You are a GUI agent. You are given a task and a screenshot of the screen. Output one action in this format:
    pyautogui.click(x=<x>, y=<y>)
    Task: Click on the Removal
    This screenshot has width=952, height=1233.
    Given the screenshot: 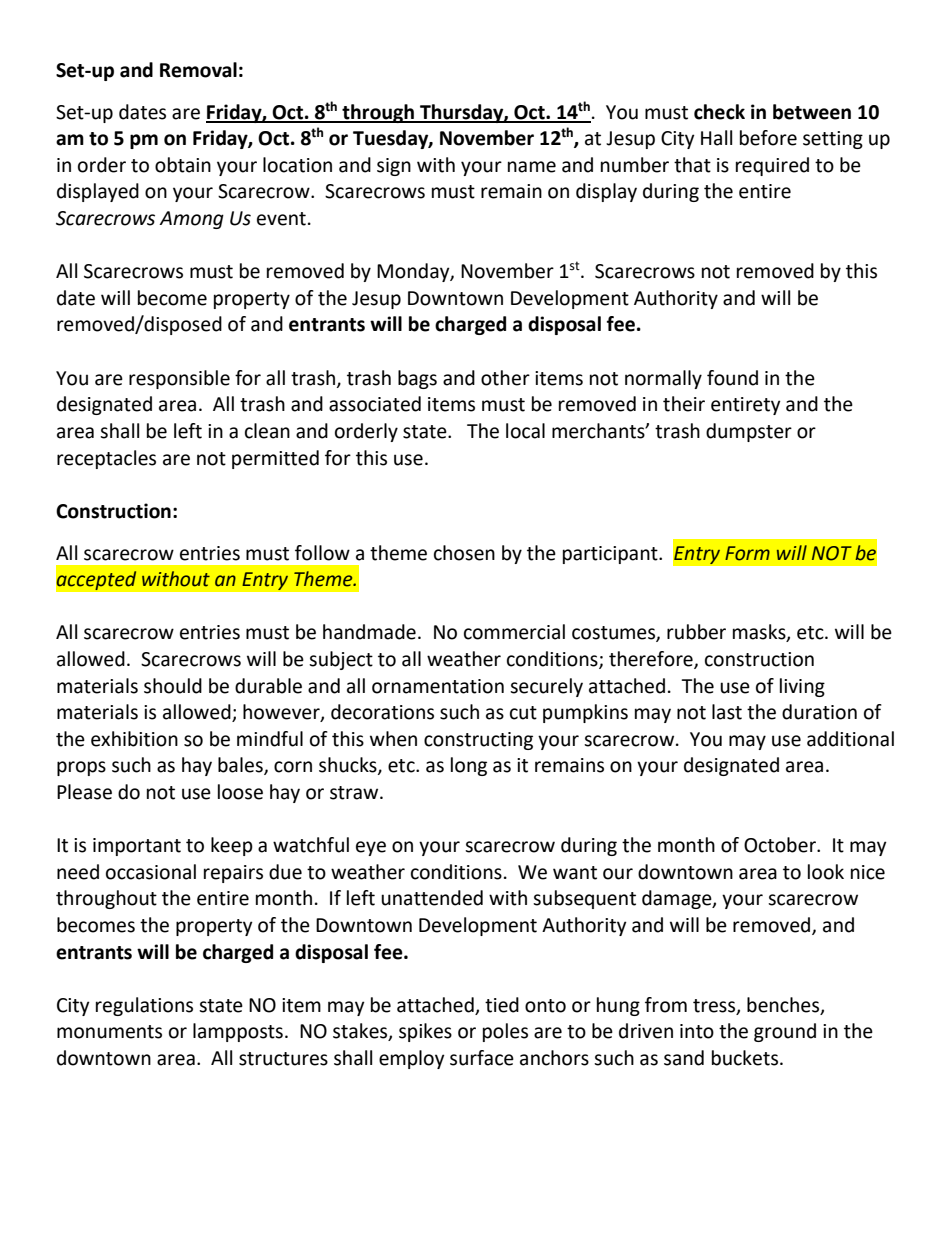 What is the action you would take?
    pyautogui.click(x=198, y=70)
